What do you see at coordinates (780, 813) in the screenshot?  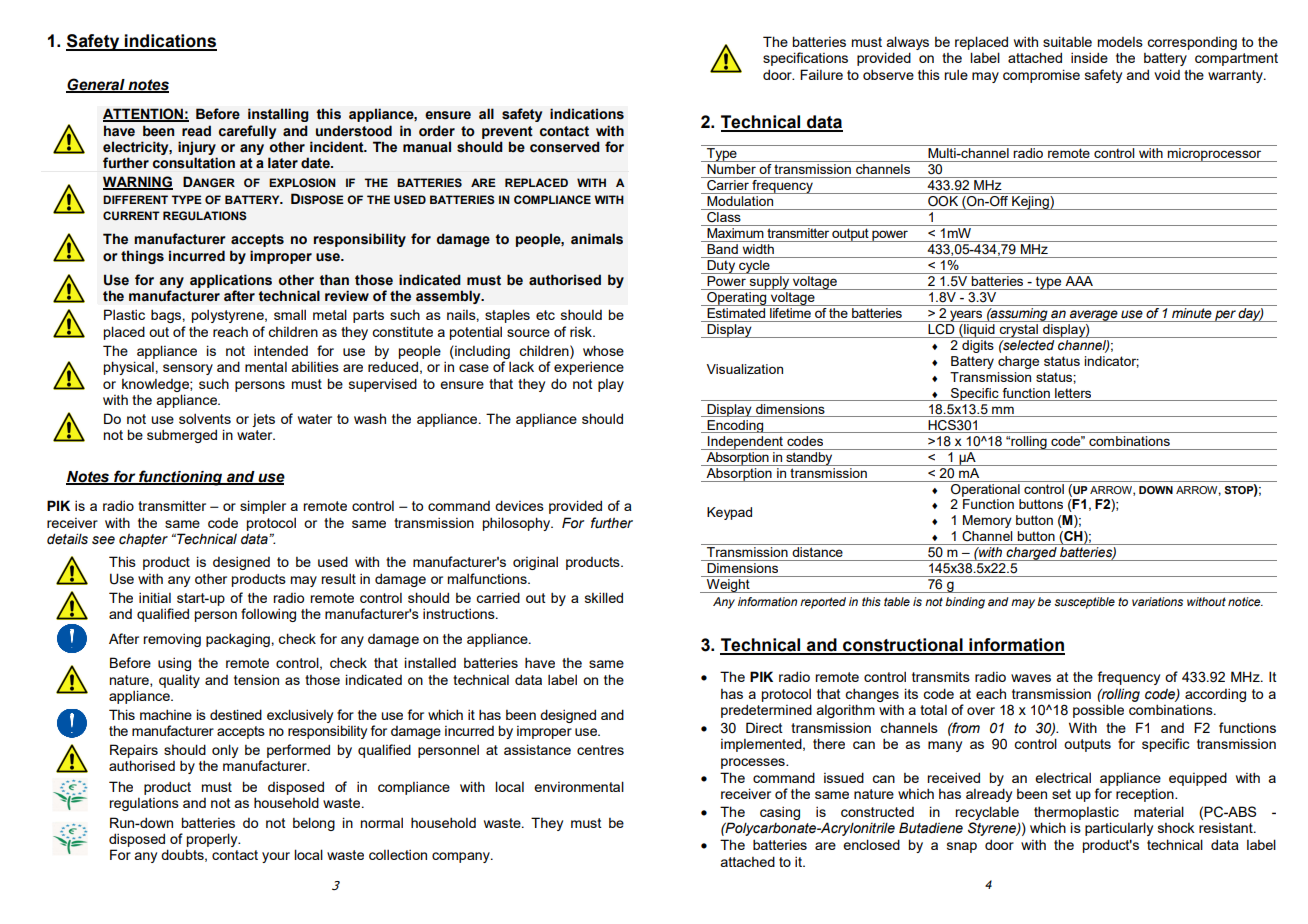 I see `casing` at bounding box center [780, 813].
